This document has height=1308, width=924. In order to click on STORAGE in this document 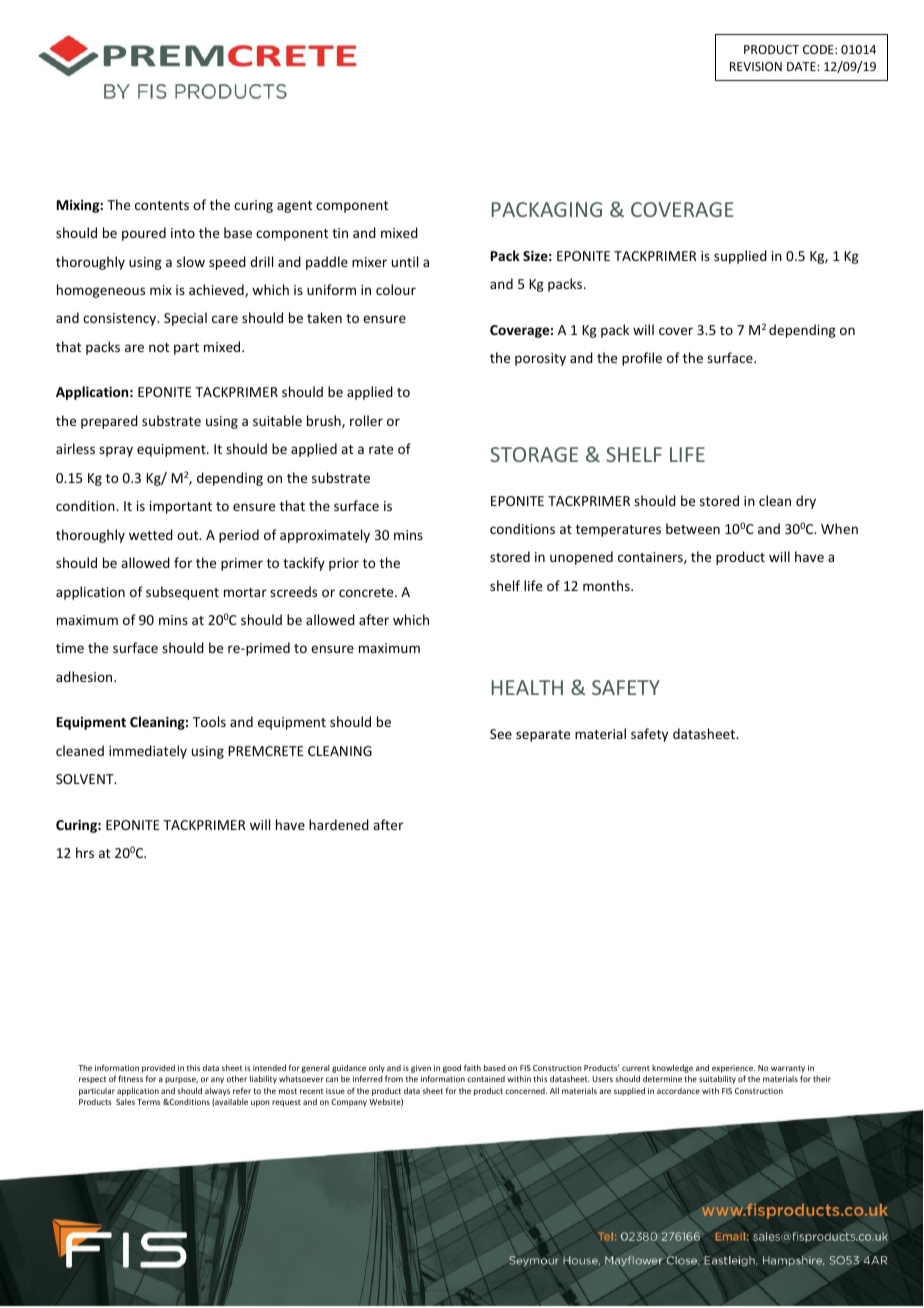, I will do `click(534, 454)`.
